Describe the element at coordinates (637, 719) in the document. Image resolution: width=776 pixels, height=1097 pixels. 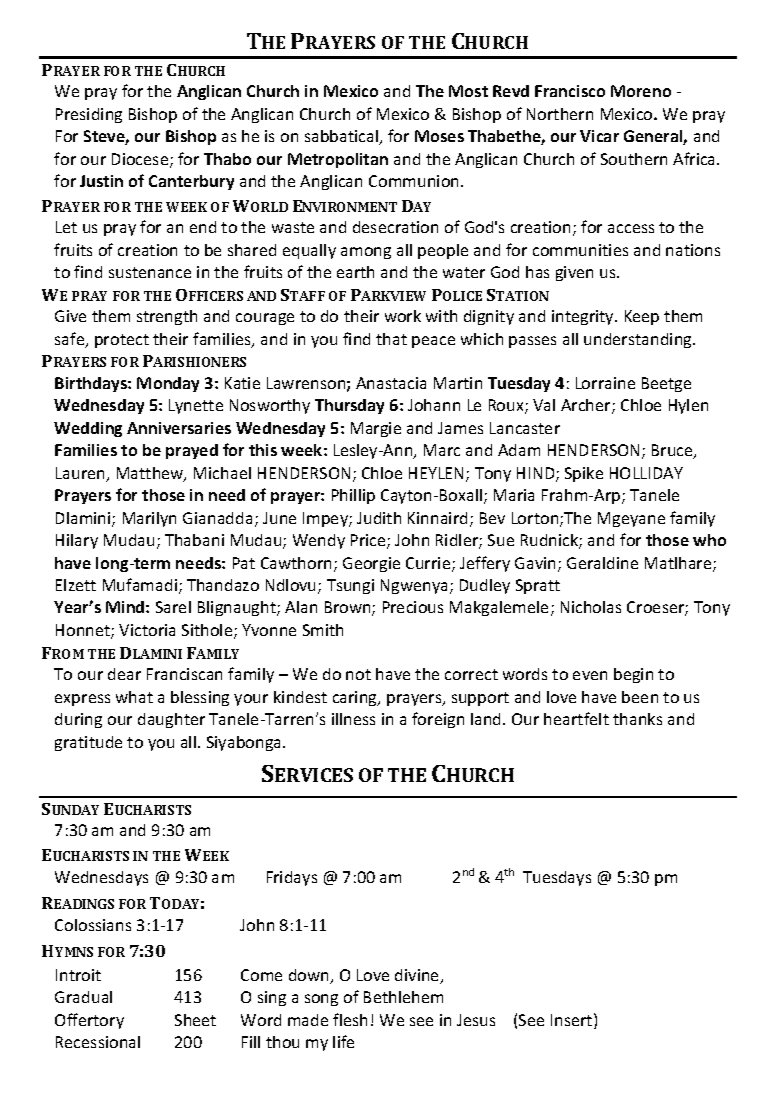
I see `thanks` at that location.
